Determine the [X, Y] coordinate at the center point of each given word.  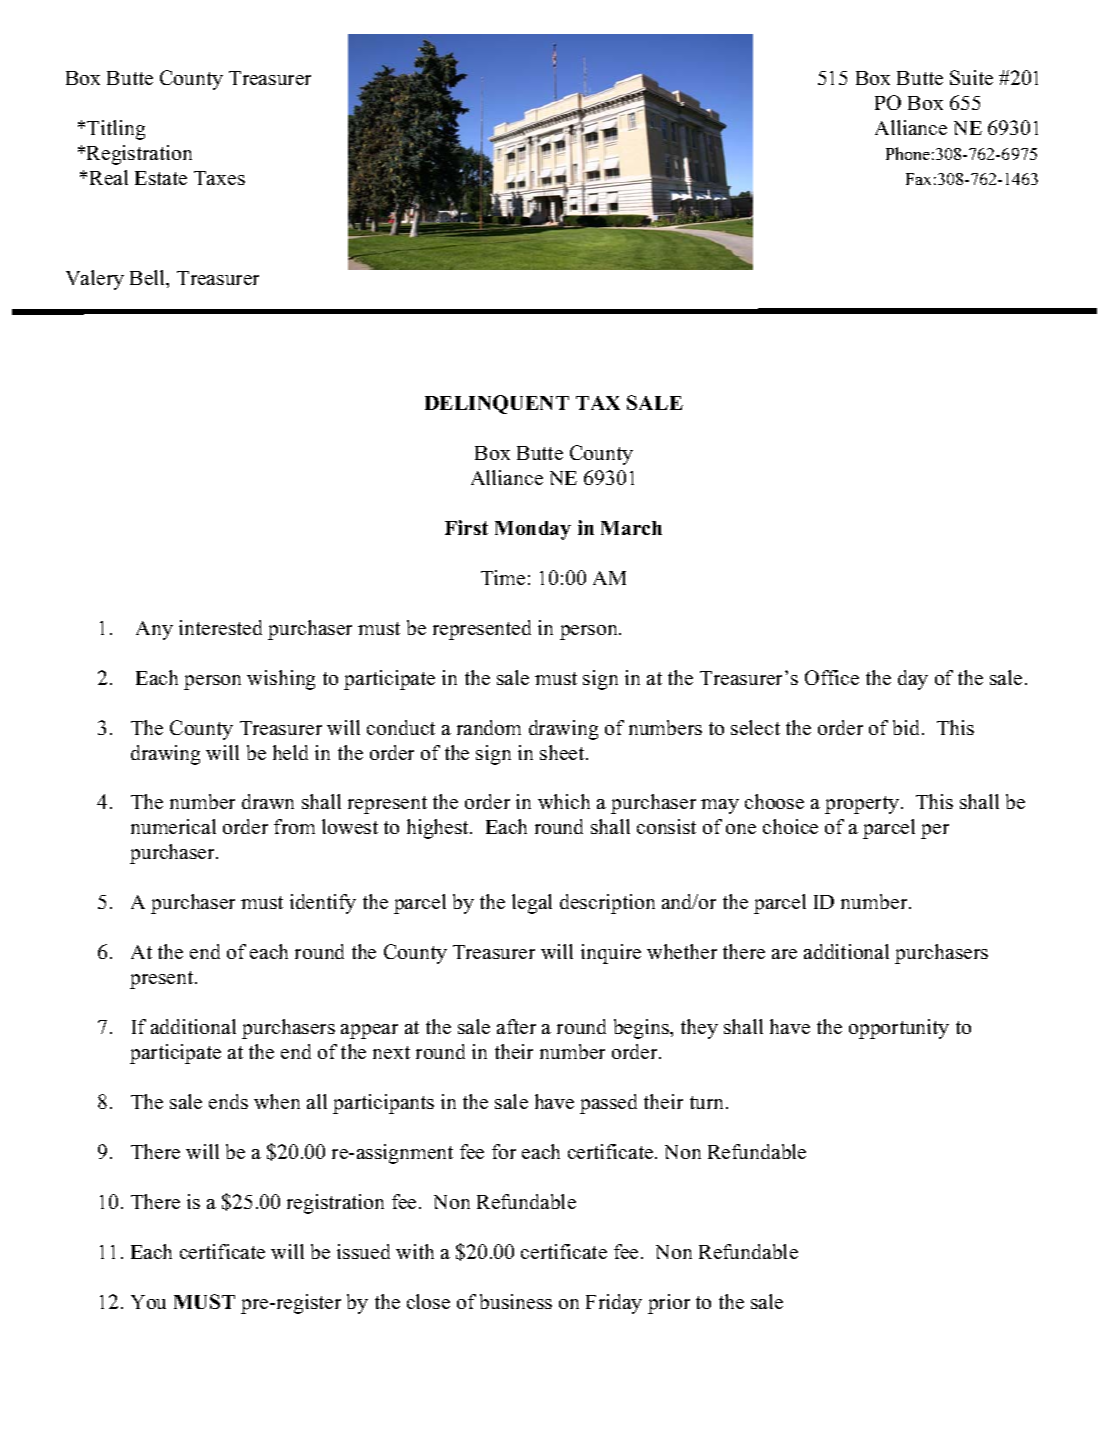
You [148, 1302]
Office [832, 677]
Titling [116, 130]
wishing [281, 680]
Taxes [219, 178]
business [516, 1301]
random [489, 727]
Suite [971, 77]
